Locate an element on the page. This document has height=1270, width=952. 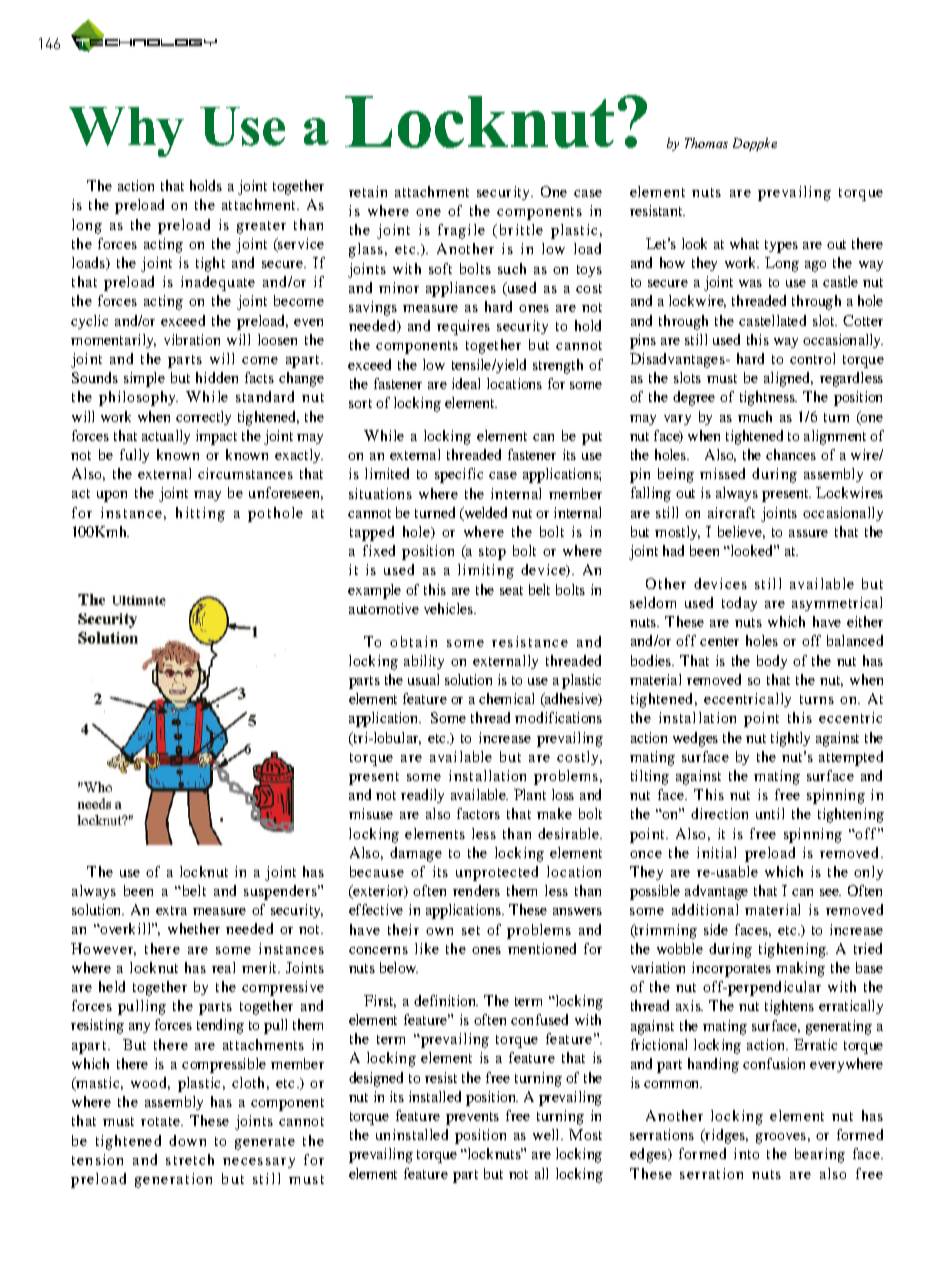
ideal is located at coordinates (466, 383).
